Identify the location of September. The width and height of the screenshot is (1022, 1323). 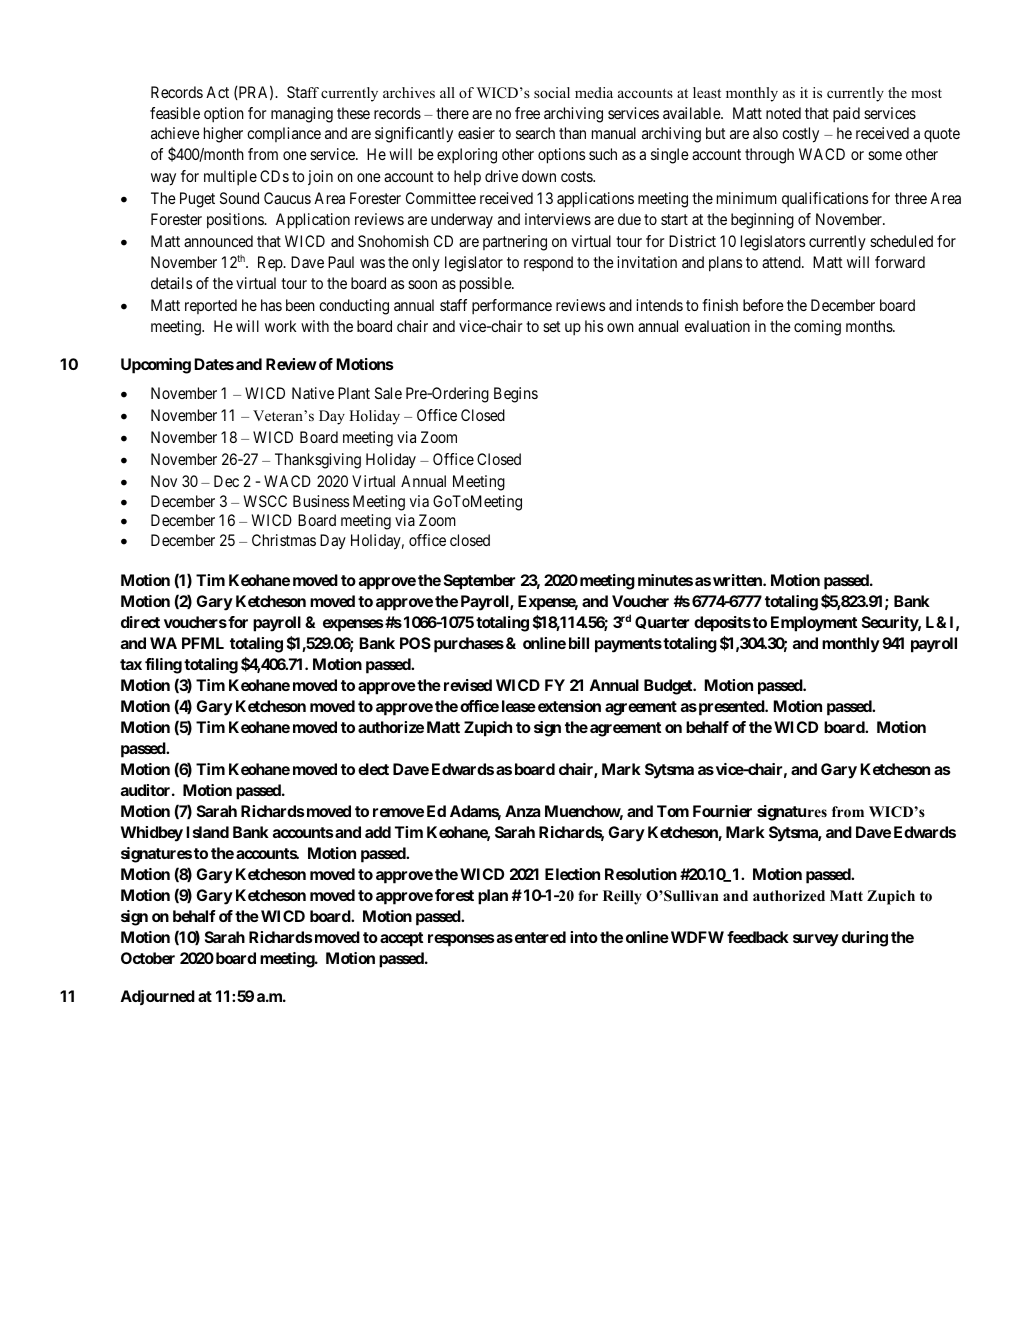
(479, 582).
